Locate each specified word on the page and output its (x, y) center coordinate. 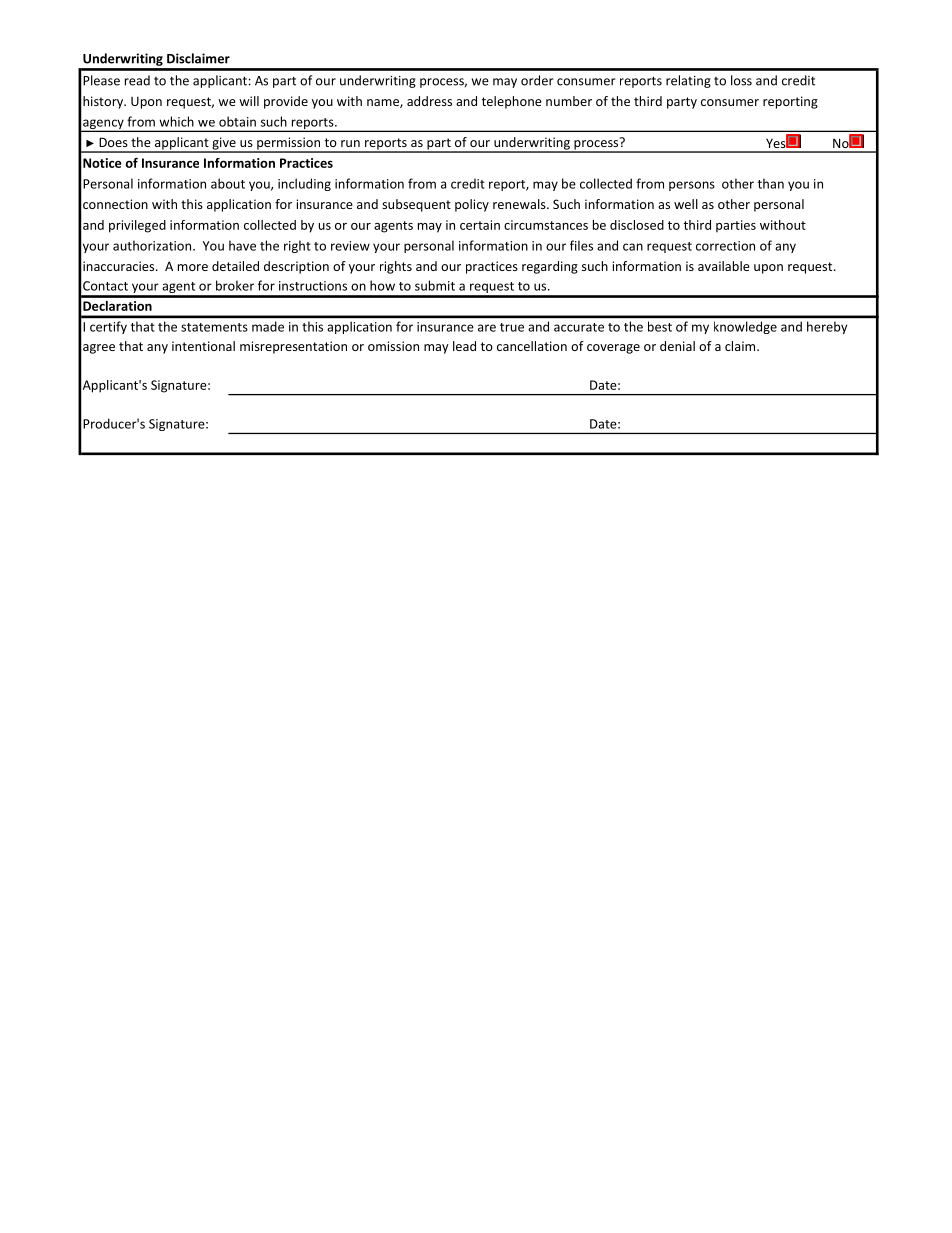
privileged (137, 226)
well (686, 204)
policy (472, 205)
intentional (203, 346)
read (137, 80)
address (429, 101)
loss (741, 80)
